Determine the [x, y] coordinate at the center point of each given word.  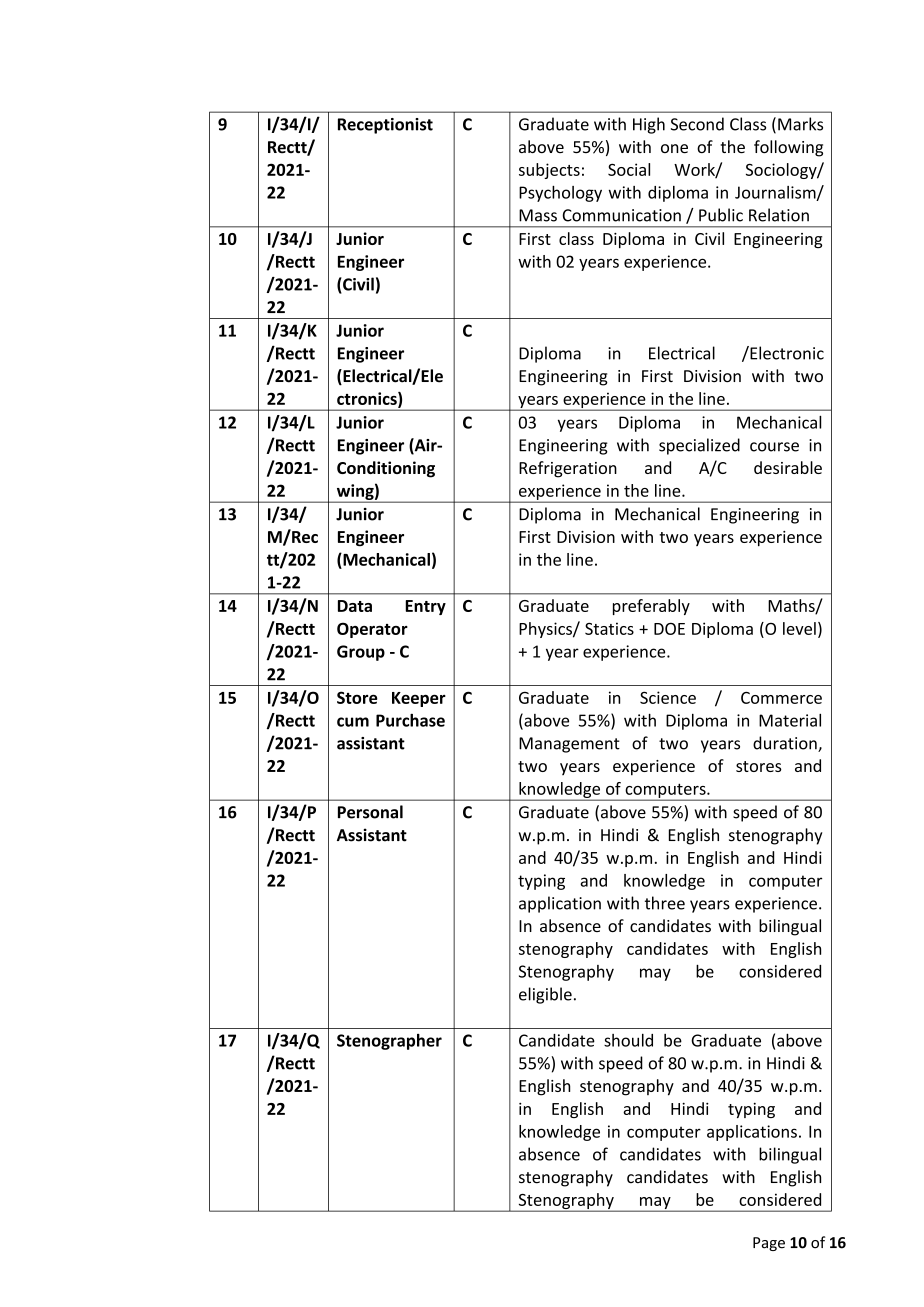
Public [721, 215]
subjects [549, 171]
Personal [370, 812]
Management [569, 745]
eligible [545, 995]
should [628, 1040]
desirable [788, 467]
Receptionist [385, 126]
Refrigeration [568, 469]
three [665, 903]
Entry [425, 607]
